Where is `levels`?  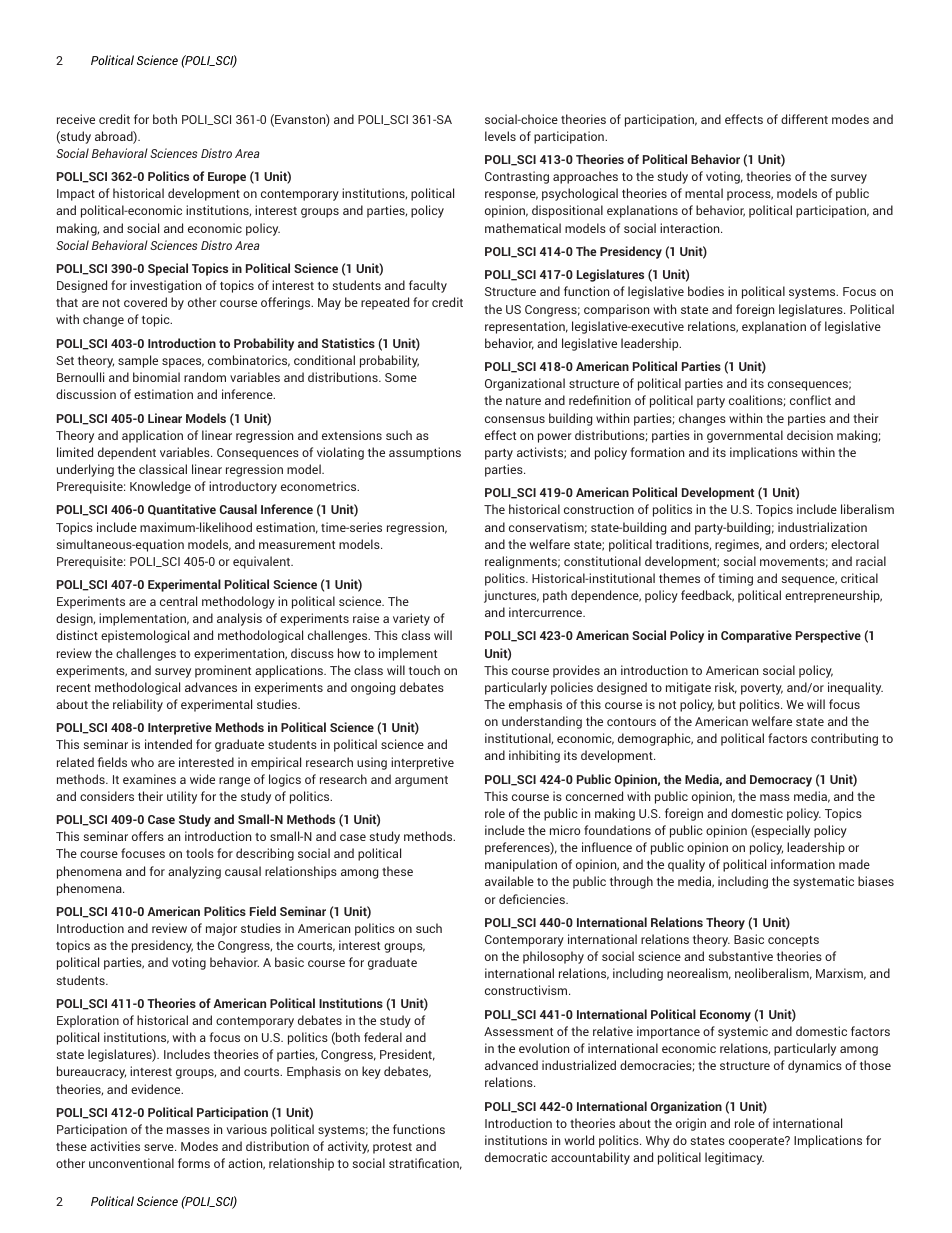 levels is located at coordinates (500, 136).
